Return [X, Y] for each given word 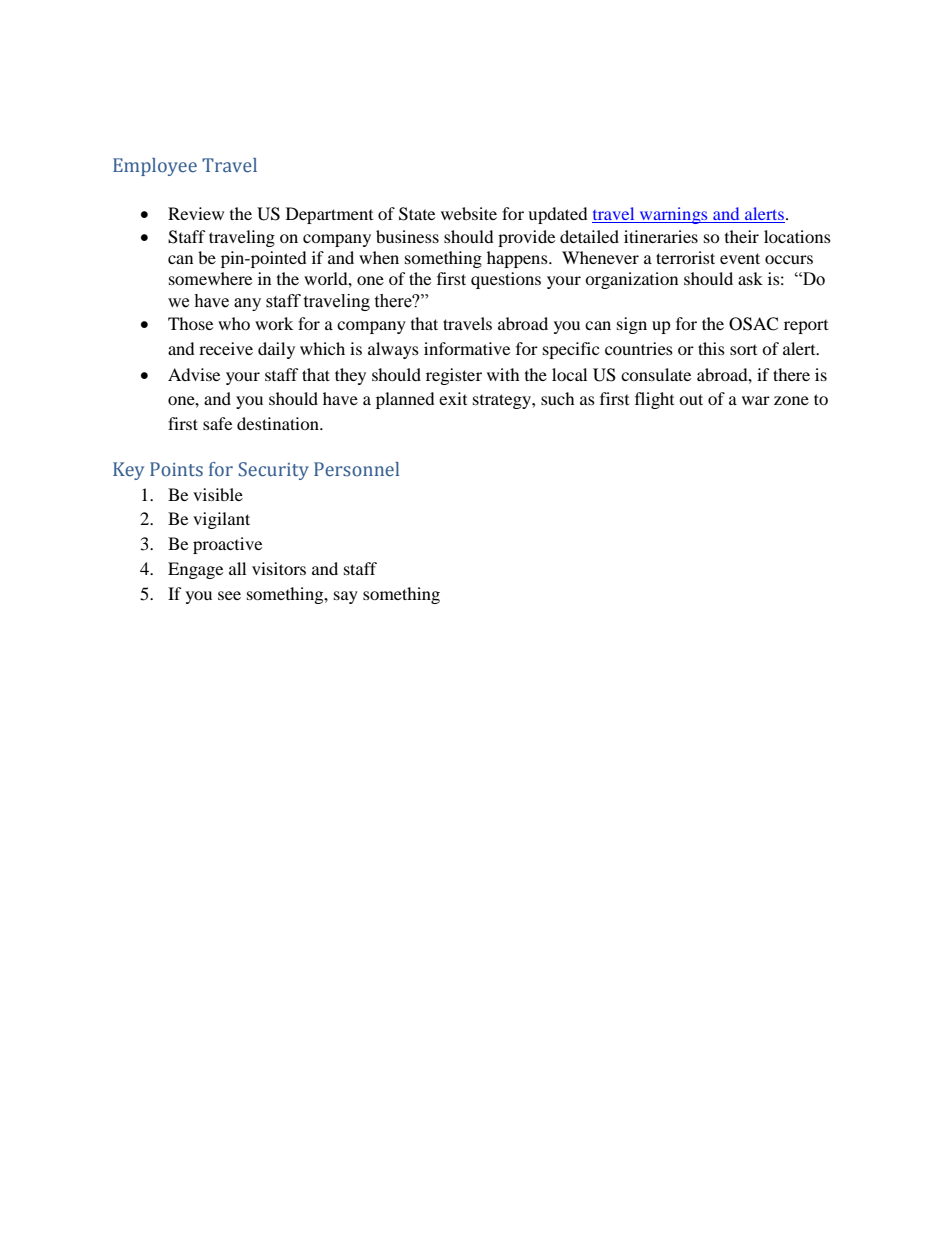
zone [791, 400]
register [454, 376]
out [691, 399]
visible [218, 494]
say [346, 597]
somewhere [210, 278]
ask [750, 278]
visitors [279, 568]
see [229, 595]
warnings [674, 215]
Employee [155, 167]
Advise [194, 374]
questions [506, 280]
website [469, 213]
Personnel [356, 469]
